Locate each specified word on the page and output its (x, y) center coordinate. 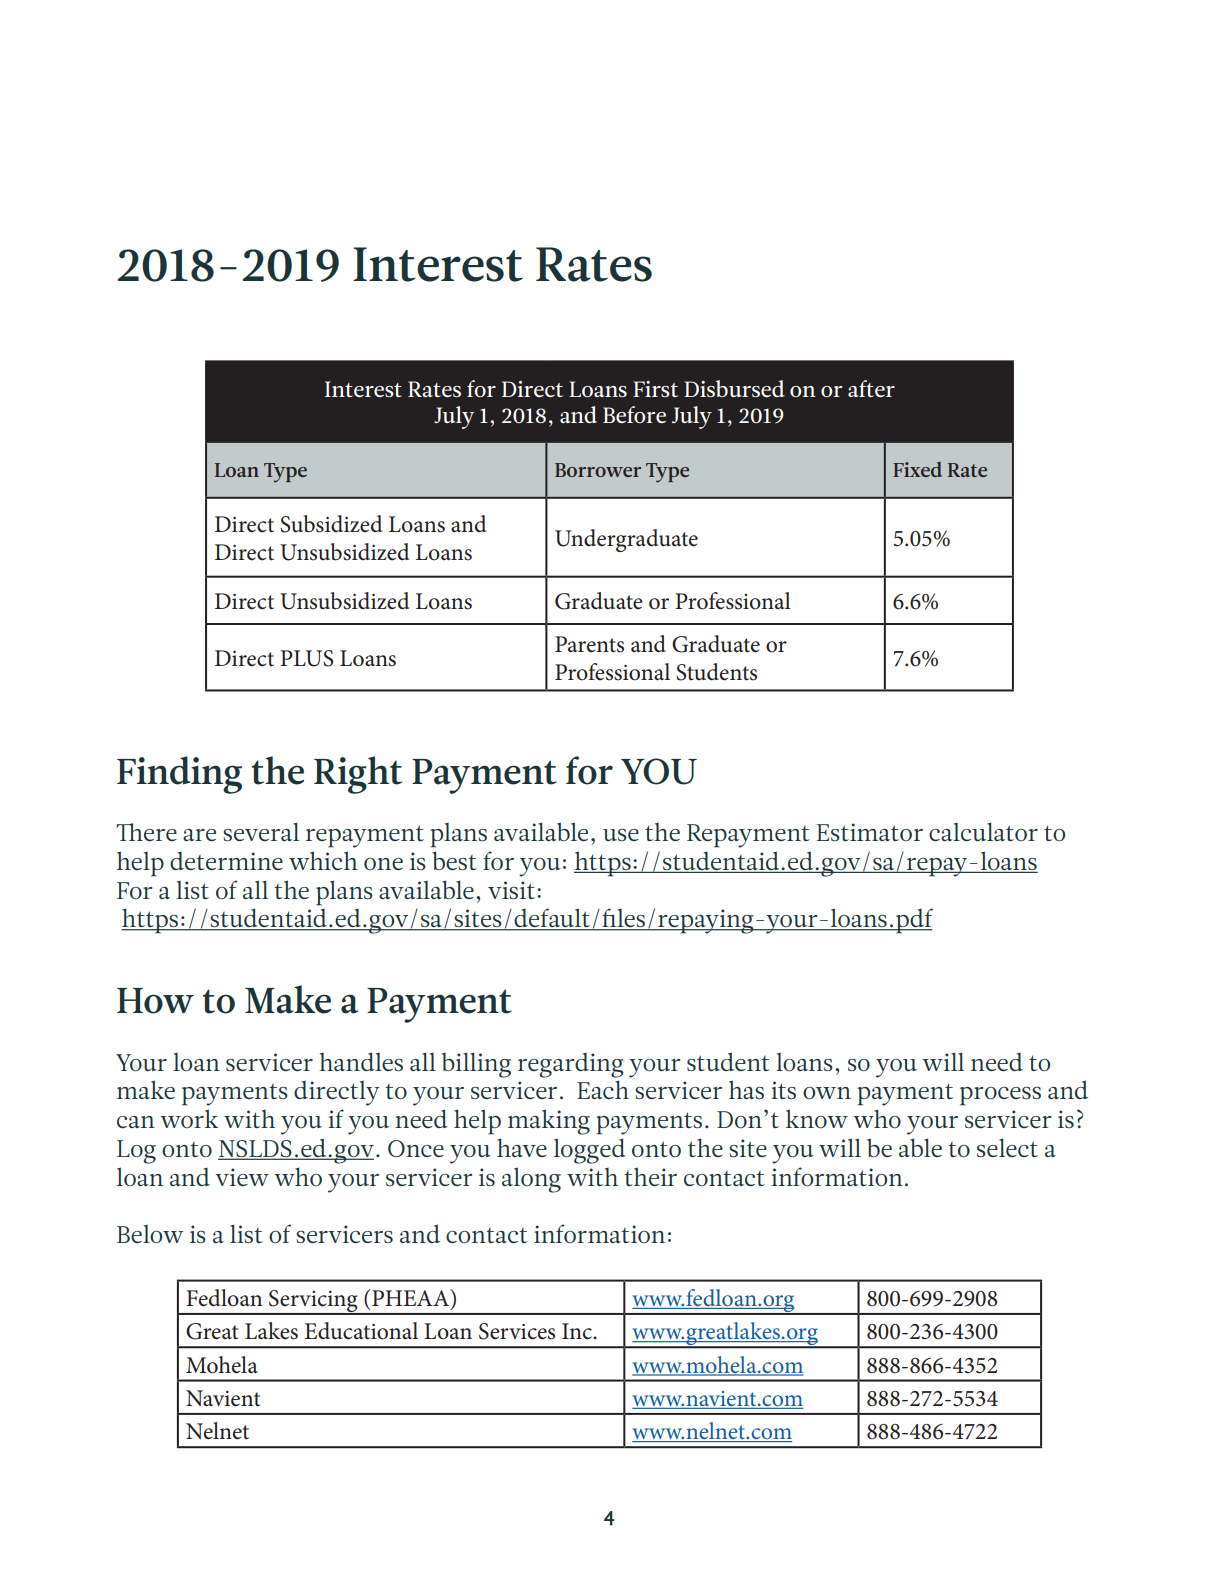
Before (634, 414)
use (621, 835)
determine (226, 860)
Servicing (313, 1302)
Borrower (598, 470)
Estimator (870, 832)
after (871, 389)
